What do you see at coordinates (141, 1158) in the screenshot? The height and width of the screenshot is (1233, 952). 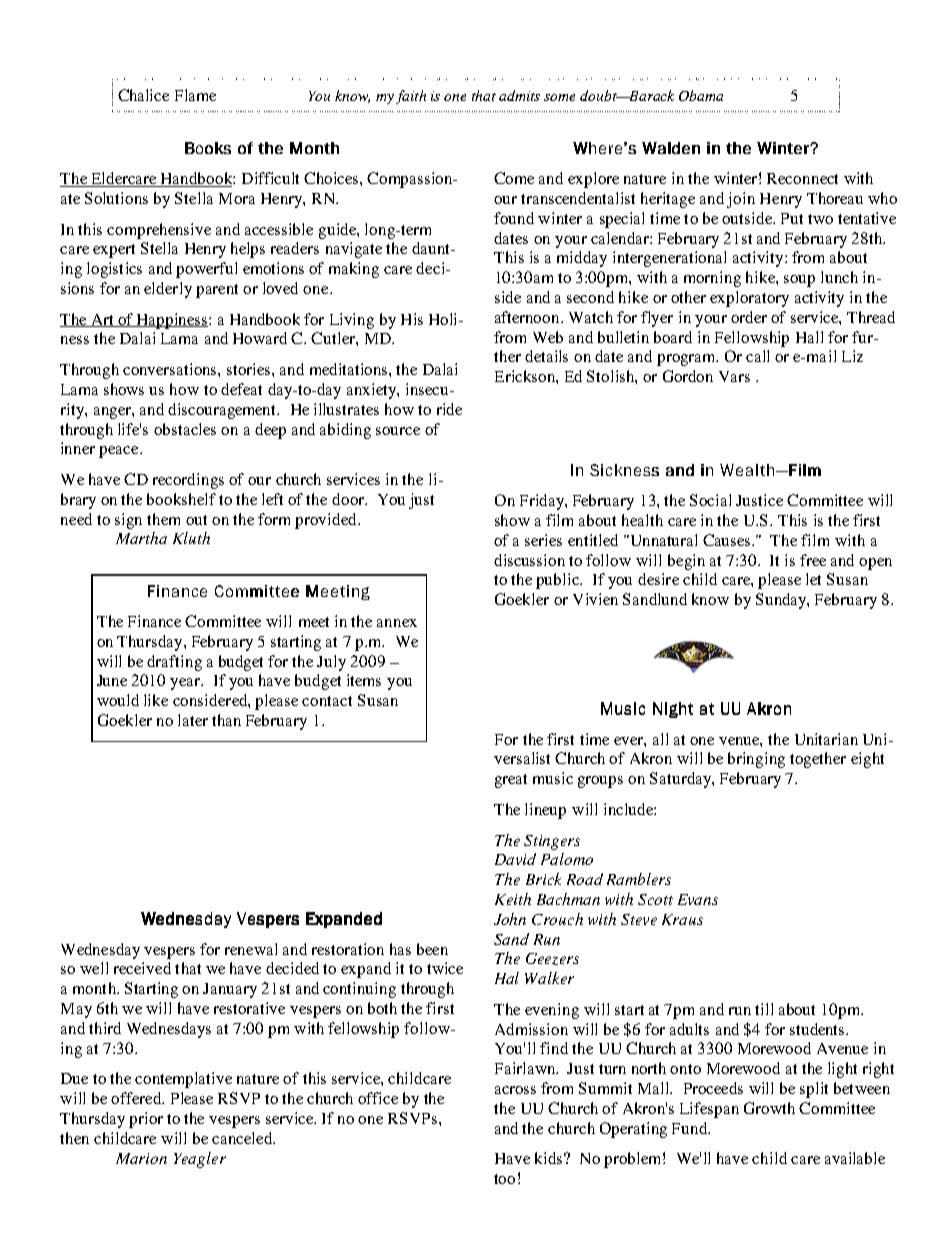 I see `Marion` at bounding box center [141, 1158].
